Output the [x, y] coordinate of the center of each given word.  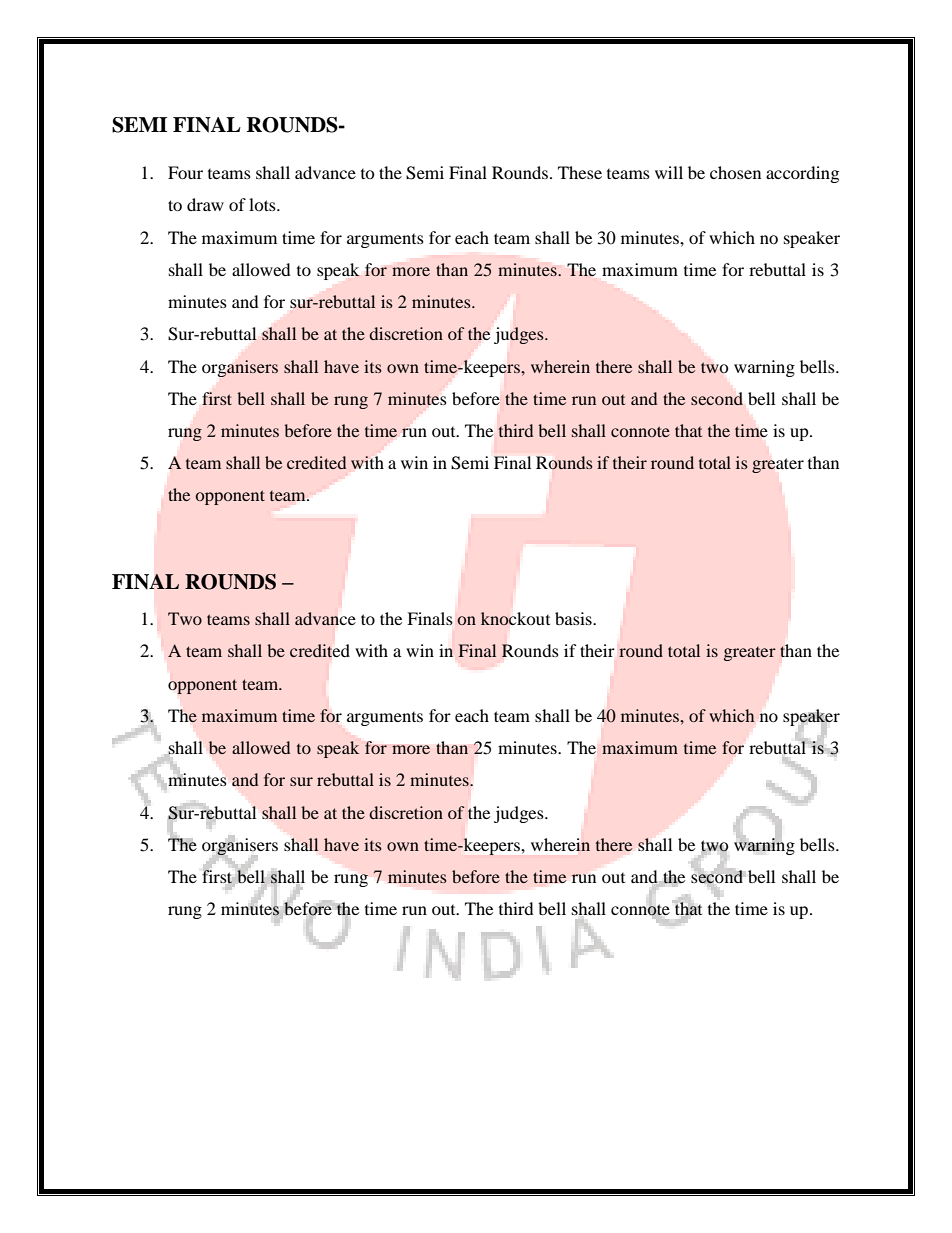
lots [263, 204]
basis [574, 618]
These [580, 172]
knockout [515, 619]
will [669, 172]
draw [205, 204]
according [802, 174]
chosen [735, 172]
